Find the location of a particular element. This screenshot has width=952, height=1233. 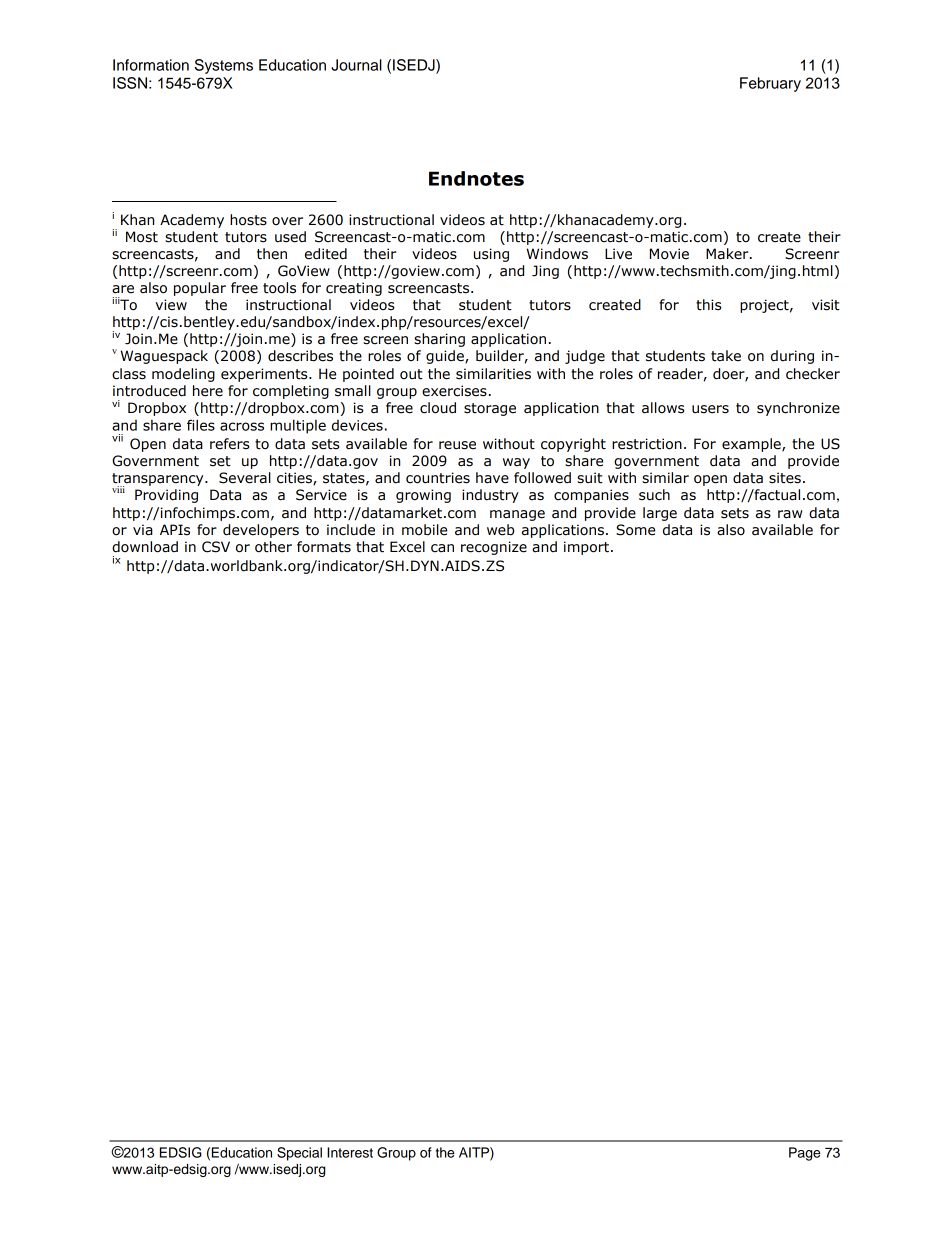

Endnotes is located at coordinates (476, 178).
